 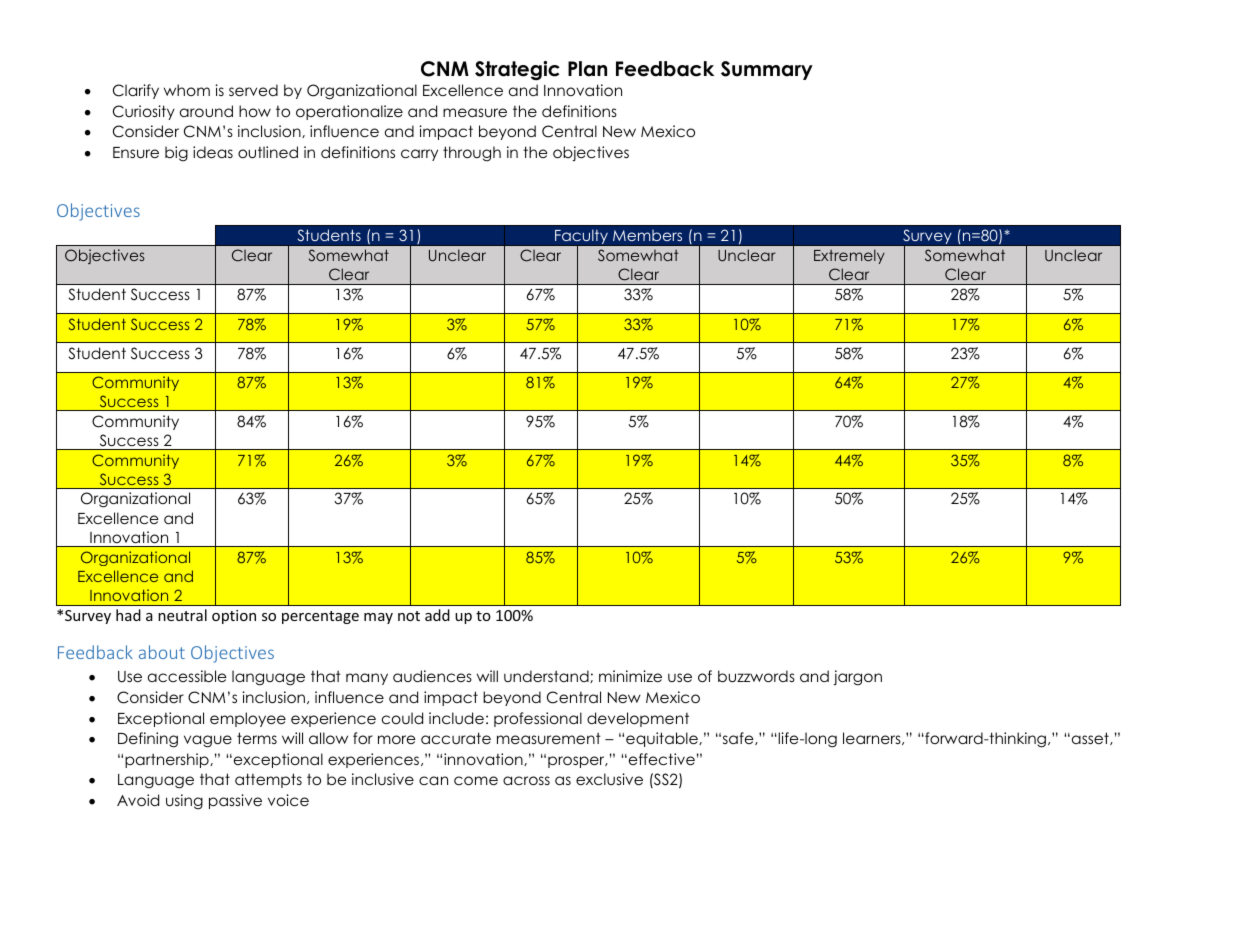 I want to click on served, so click(x=253, y=90).
